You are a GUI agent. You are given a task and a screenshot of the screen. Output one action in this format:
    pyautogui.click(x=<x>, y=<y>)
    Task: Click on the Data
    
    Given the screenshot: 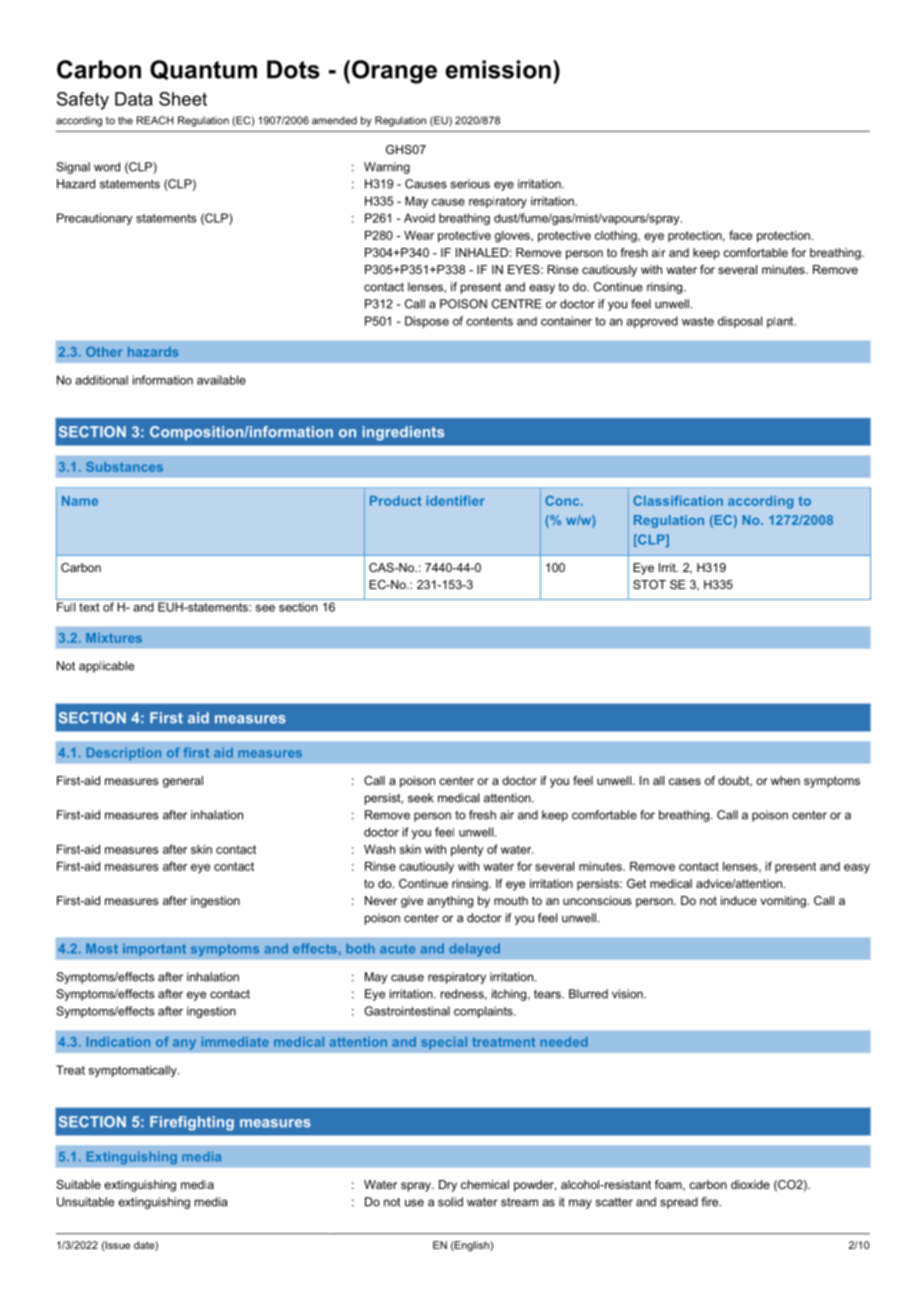 What is the action you would take?
    pyautogui.click(x=134, y=99)
